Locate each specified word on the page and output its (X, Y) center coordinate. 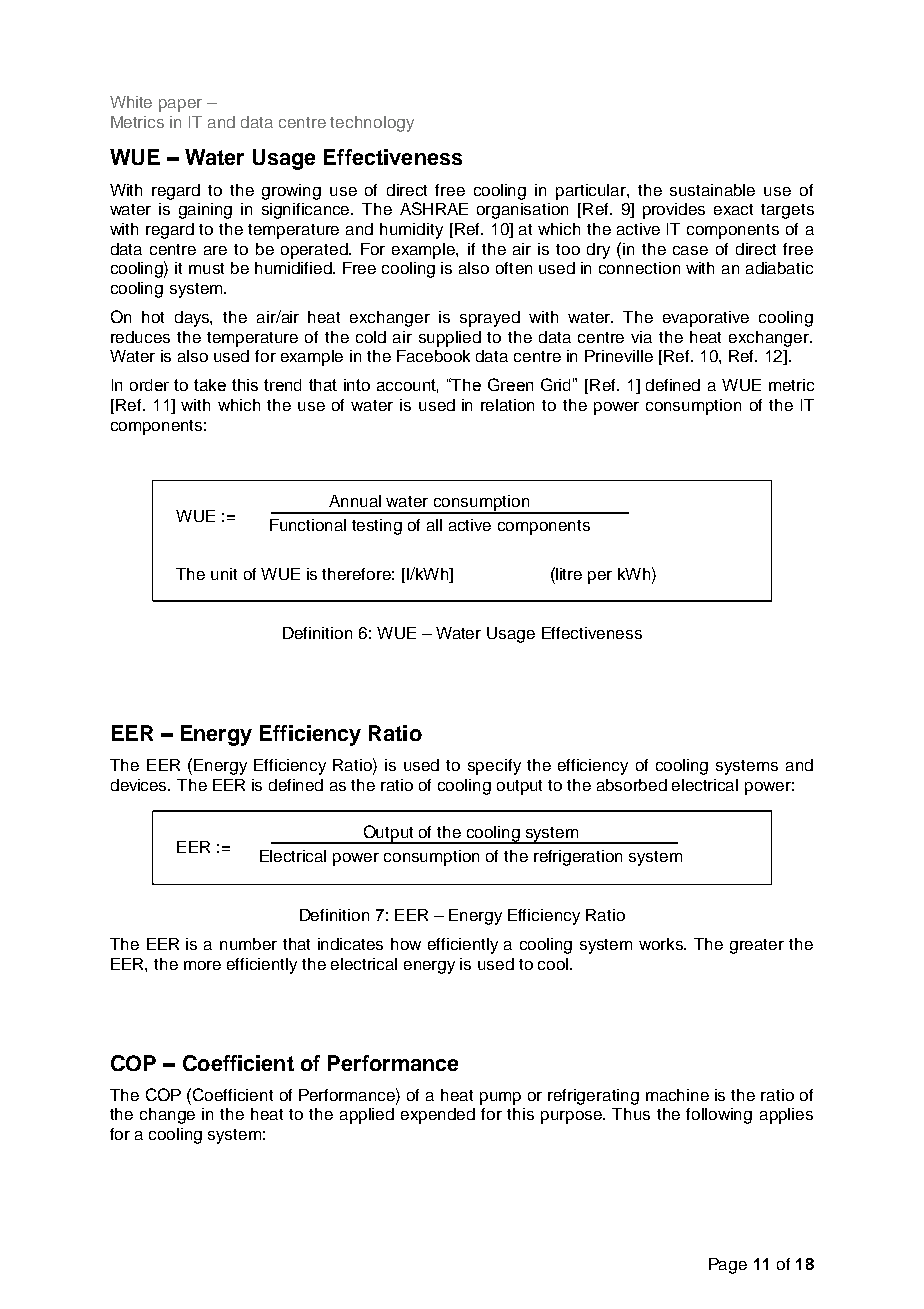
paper (180, 105)
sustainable (712, 190)
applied (367, 1116)
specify (494, 767)
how (406, 944)
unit (224, 574)
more (202, 965)
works (662, 944)
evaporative (706, 319)
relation (507, 405)
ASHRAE (434, 208)
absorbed (632, 785)
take (210, 385)
